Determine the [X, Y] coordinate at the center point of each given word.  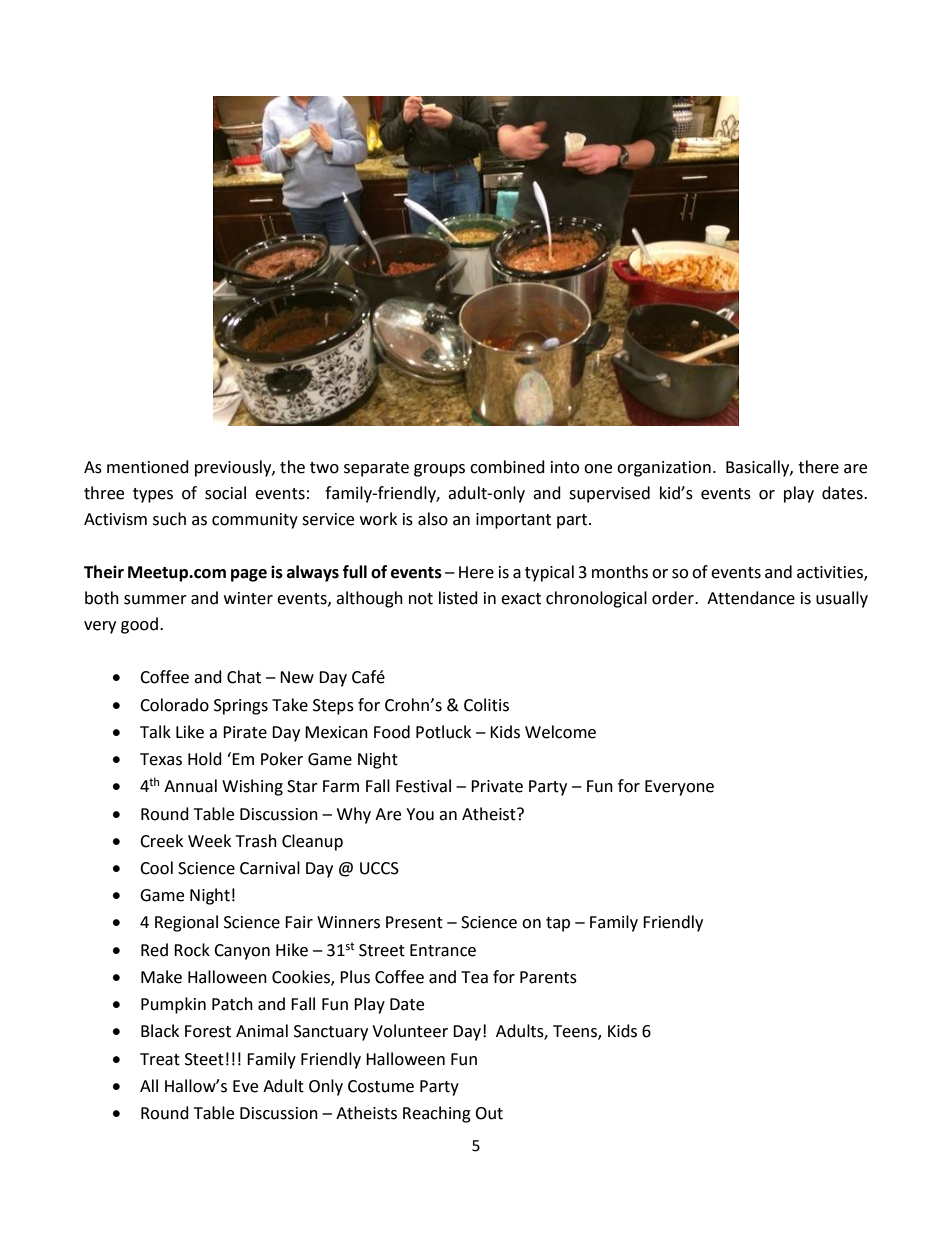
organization [664, 469]
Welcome [560, 732]
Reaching [437, 1114]
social [225, 493]
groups [439, 470]
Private [497, 786]
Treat [160, 1059]
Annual [190, 786]
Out [489, 1113]
